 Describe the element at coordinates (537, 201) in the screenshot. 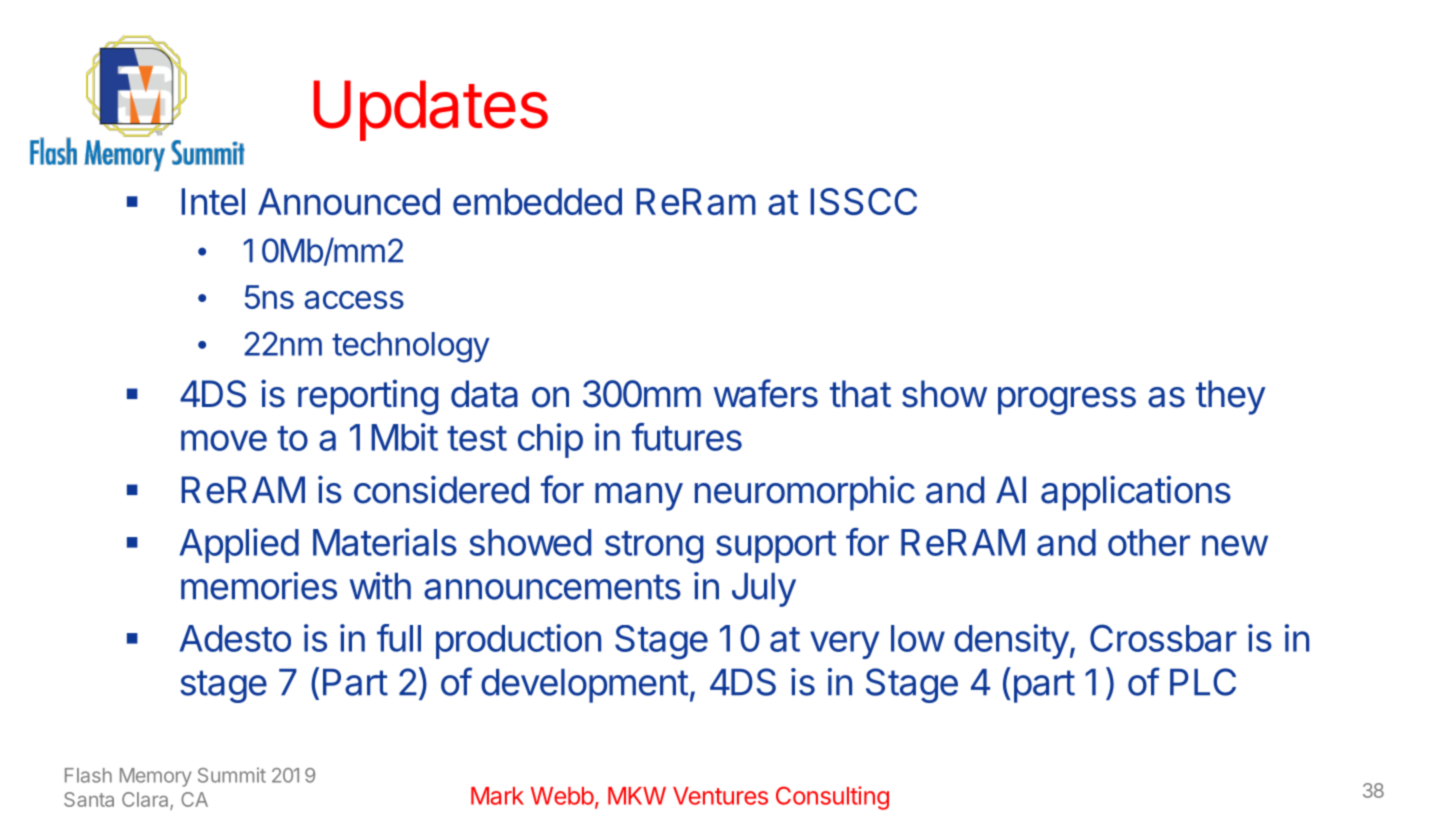

I see `embedded` at that location.
